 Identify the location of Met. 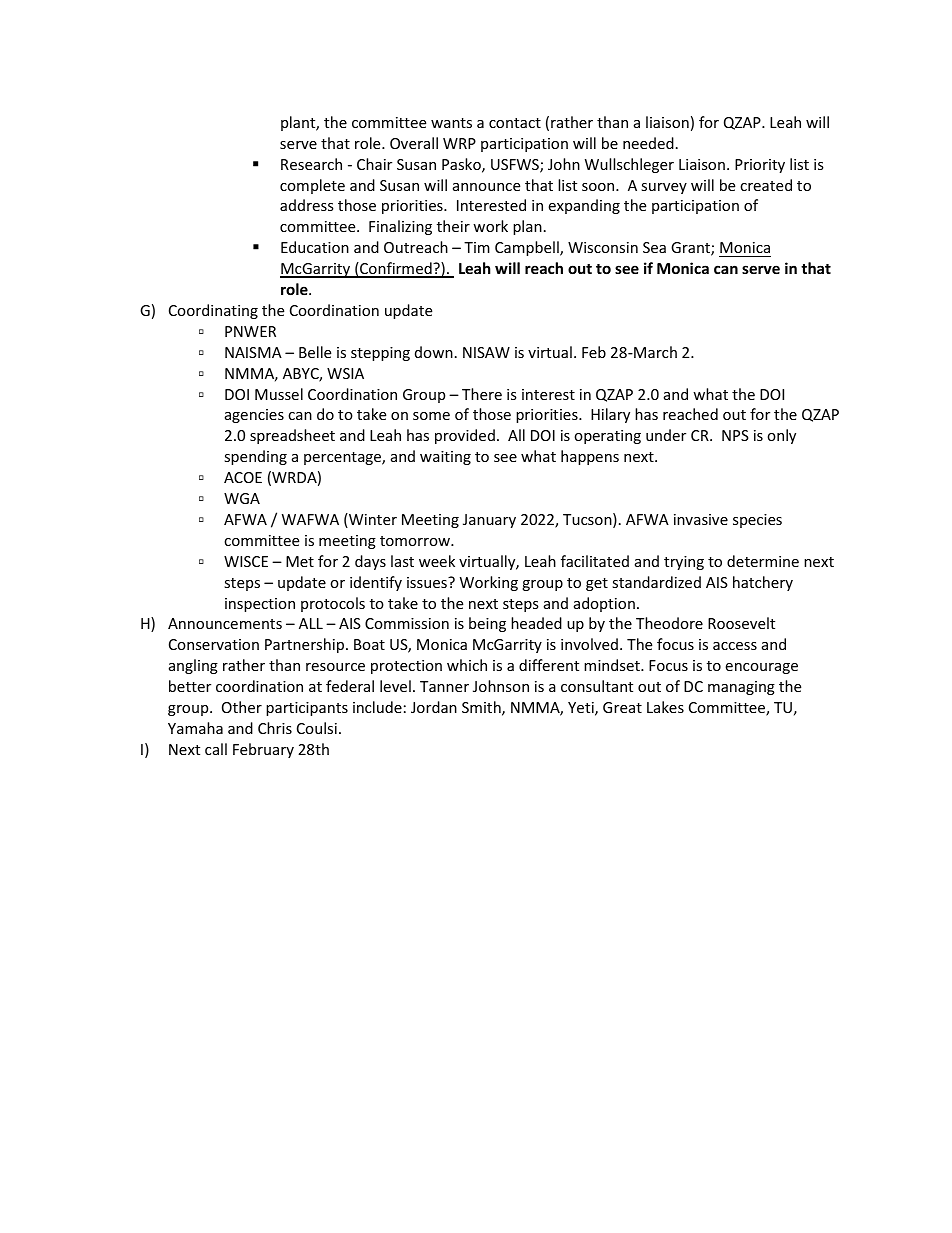
(300, 561).
